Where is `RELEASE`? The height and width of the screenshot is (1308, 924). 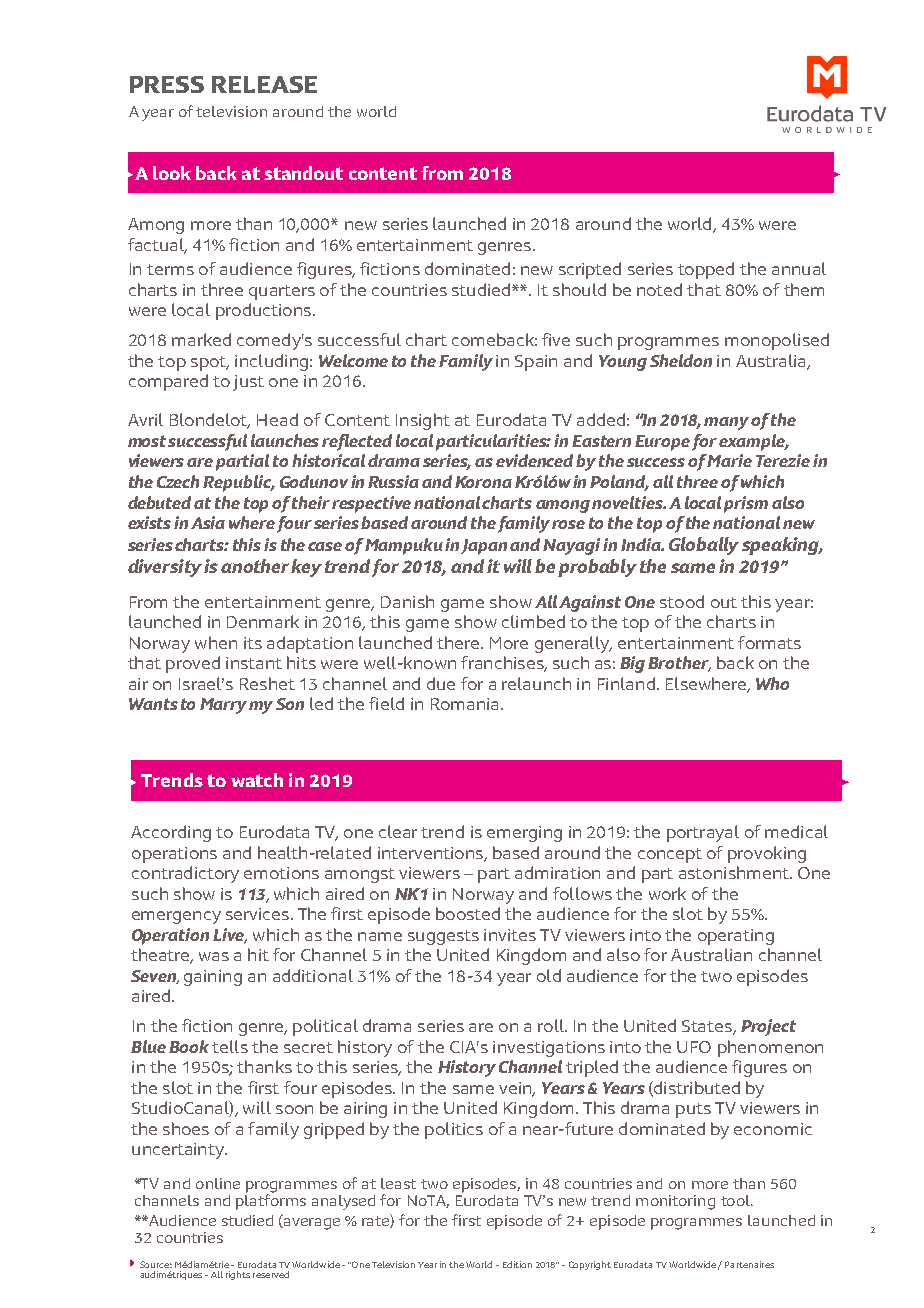
RELEASE is located at coordinates (264, 84).
